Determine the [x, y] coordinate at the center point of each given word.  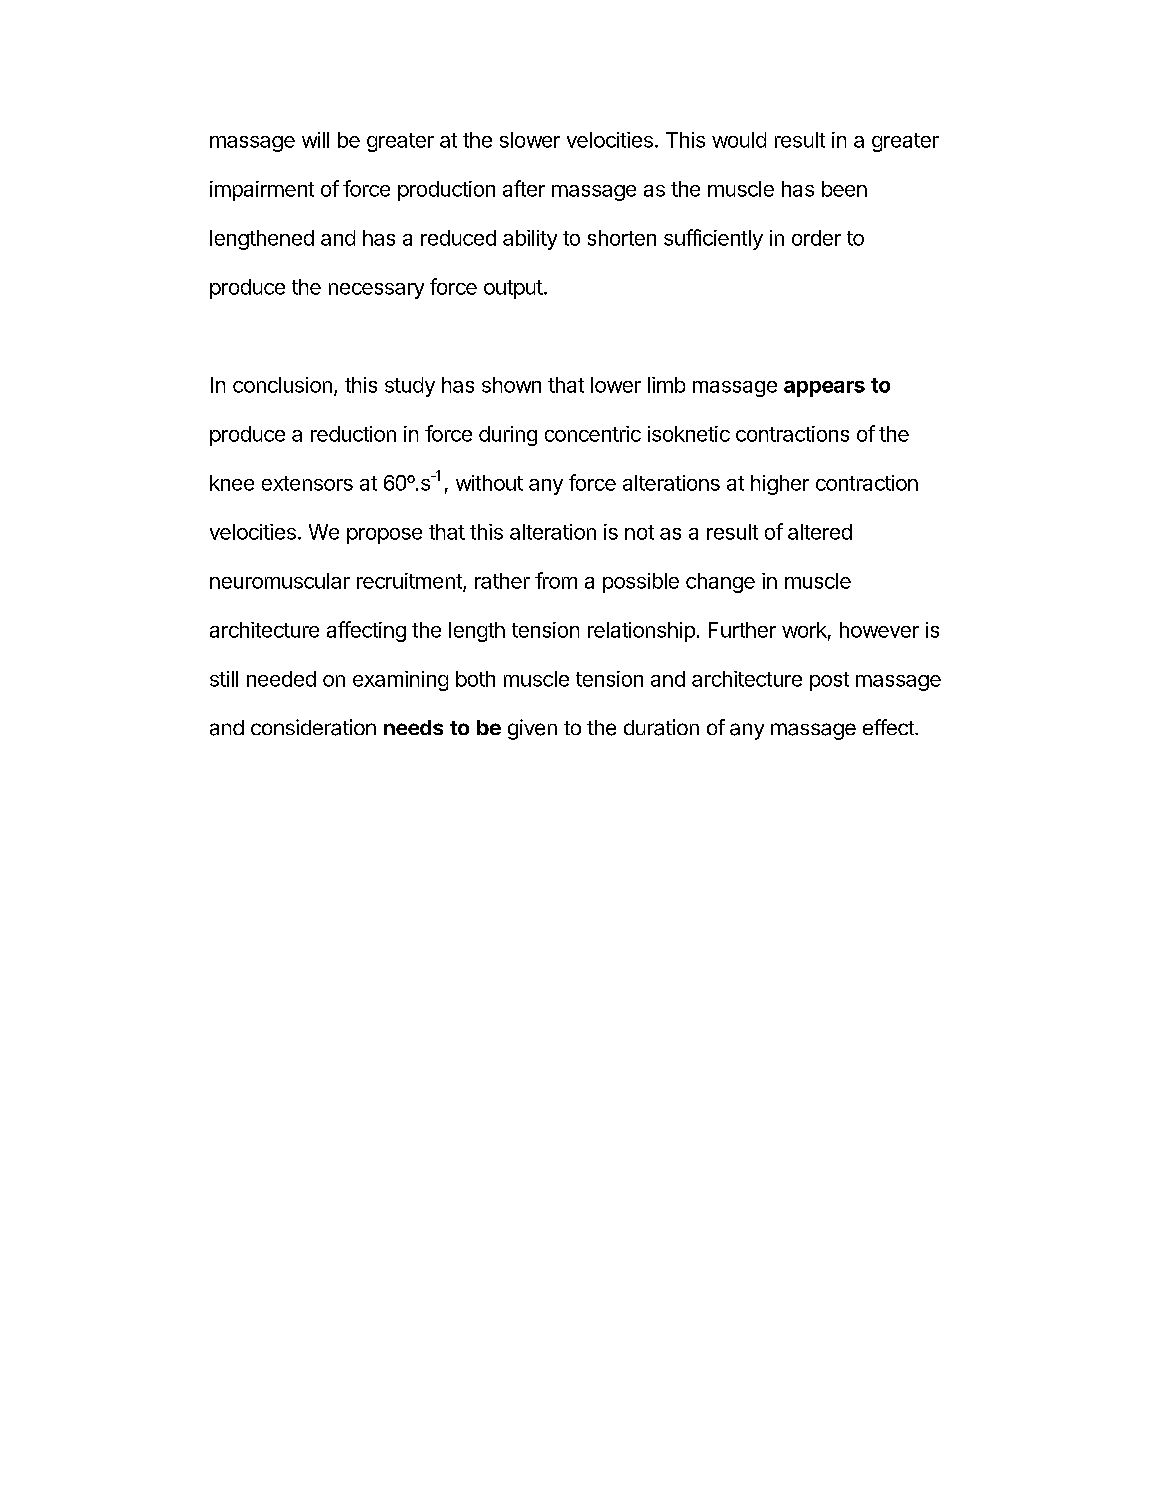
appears [824, 389]
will [315, 140]
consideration [313, 727]
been [844, 189]
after [524, 188]
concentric [593, 434]
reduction [353, 434]
